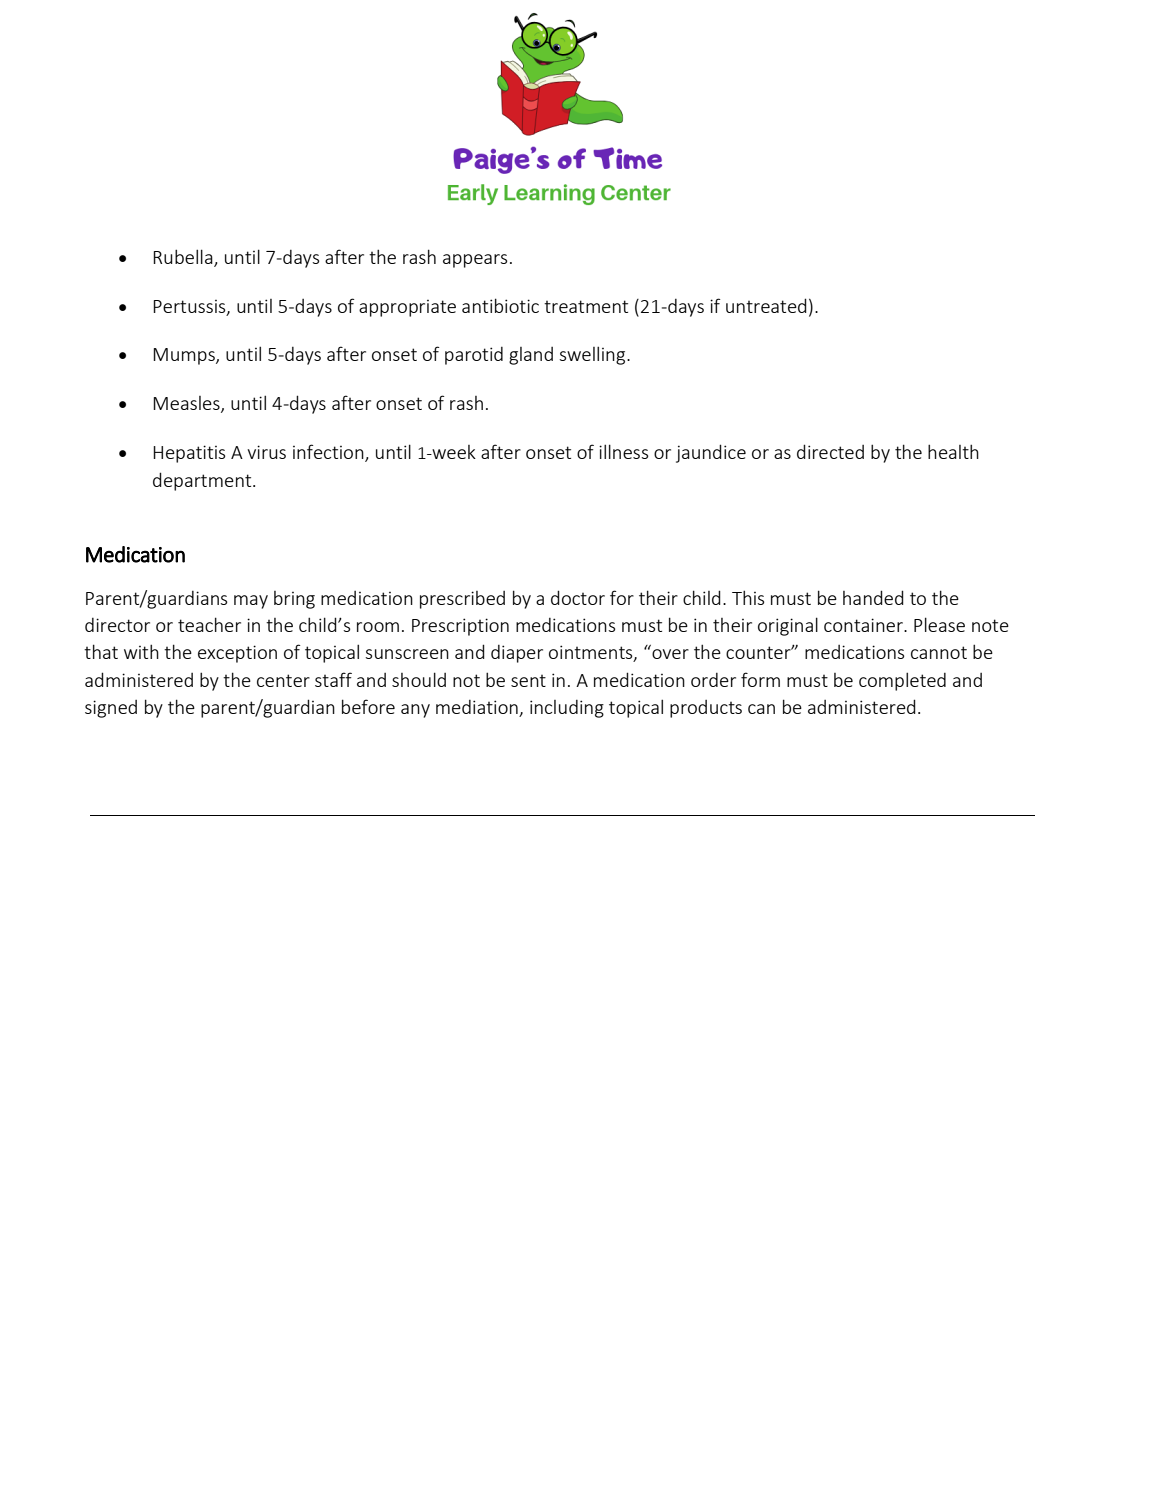 This document has height=1489, width=1150. I want to click on appears, so click(475, 261).
